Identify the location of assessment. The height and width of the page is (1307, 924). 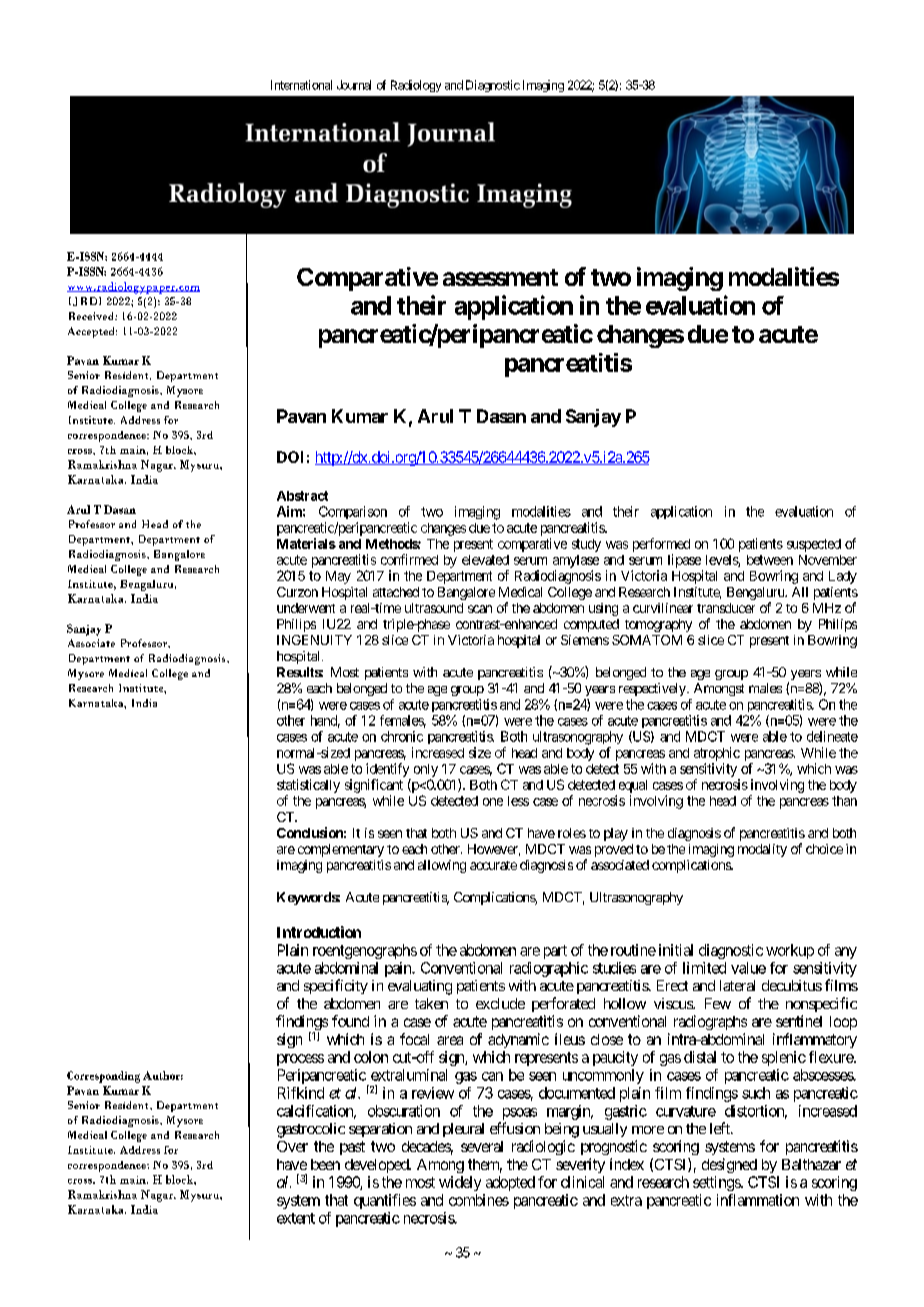
(500, 277).
